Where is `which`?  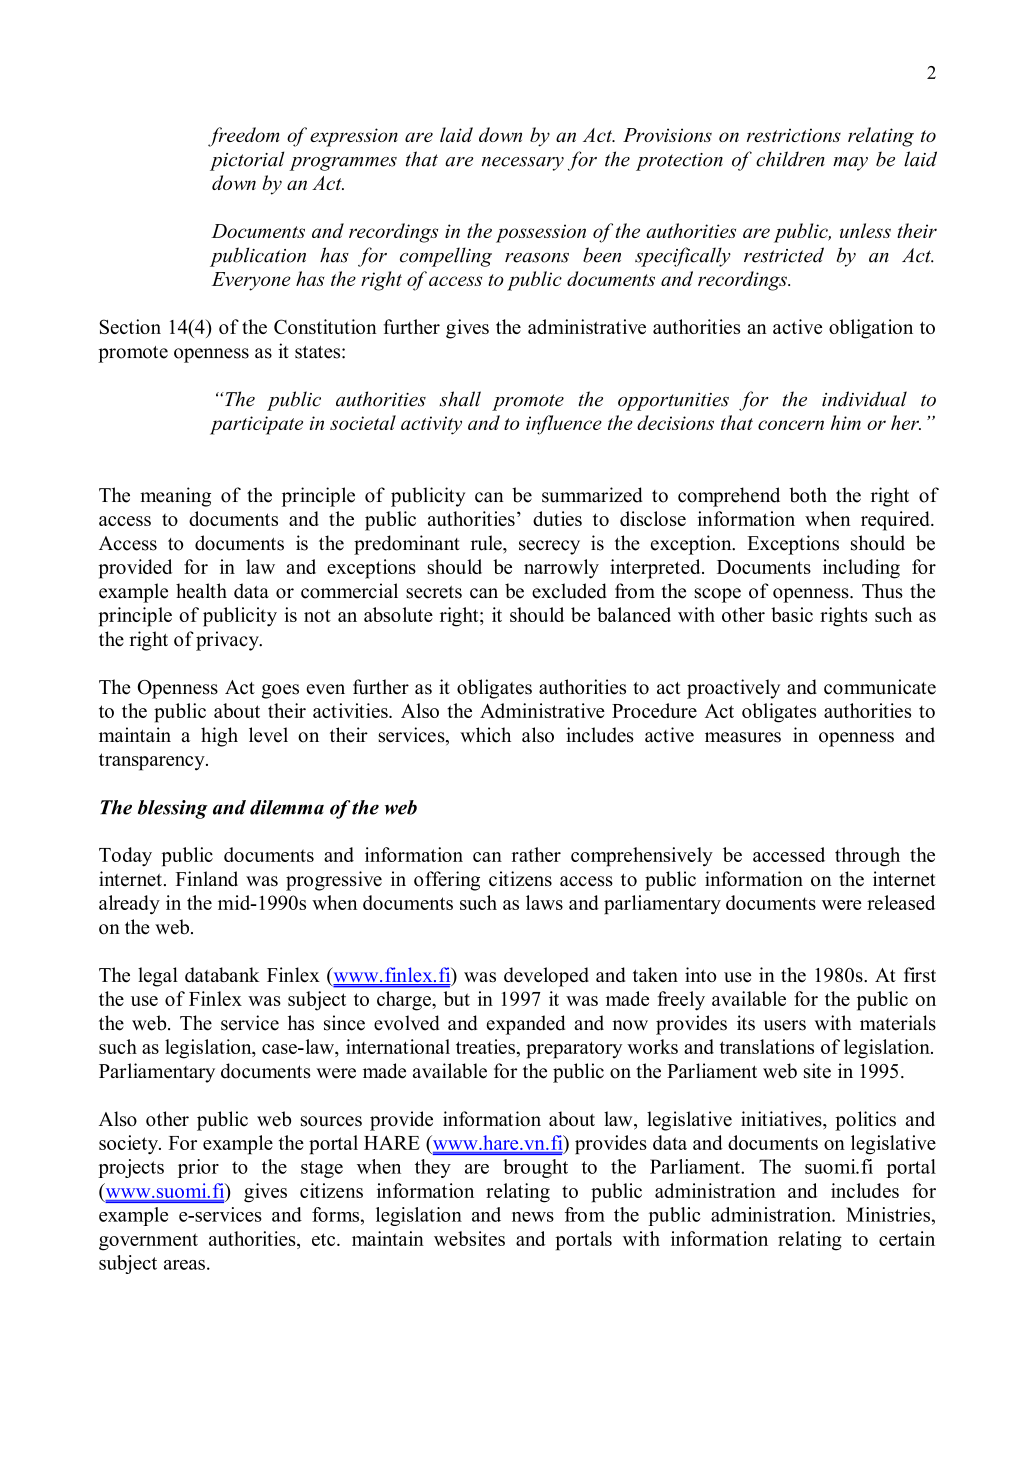
which is located at coordinates (485, 735).
